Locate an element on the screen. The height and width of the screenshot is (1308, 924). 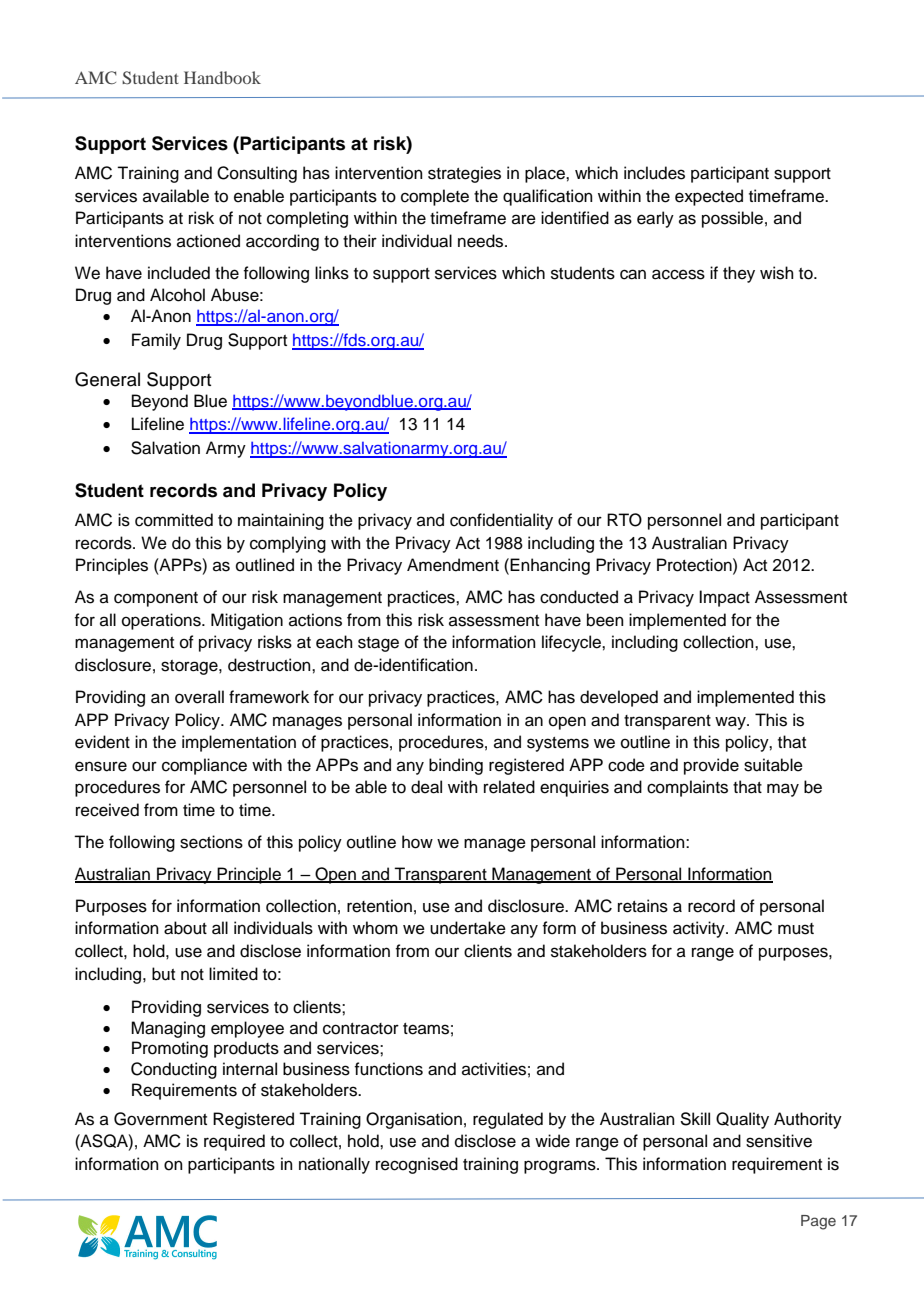
Amendment is located at coordinates (453, 565).
